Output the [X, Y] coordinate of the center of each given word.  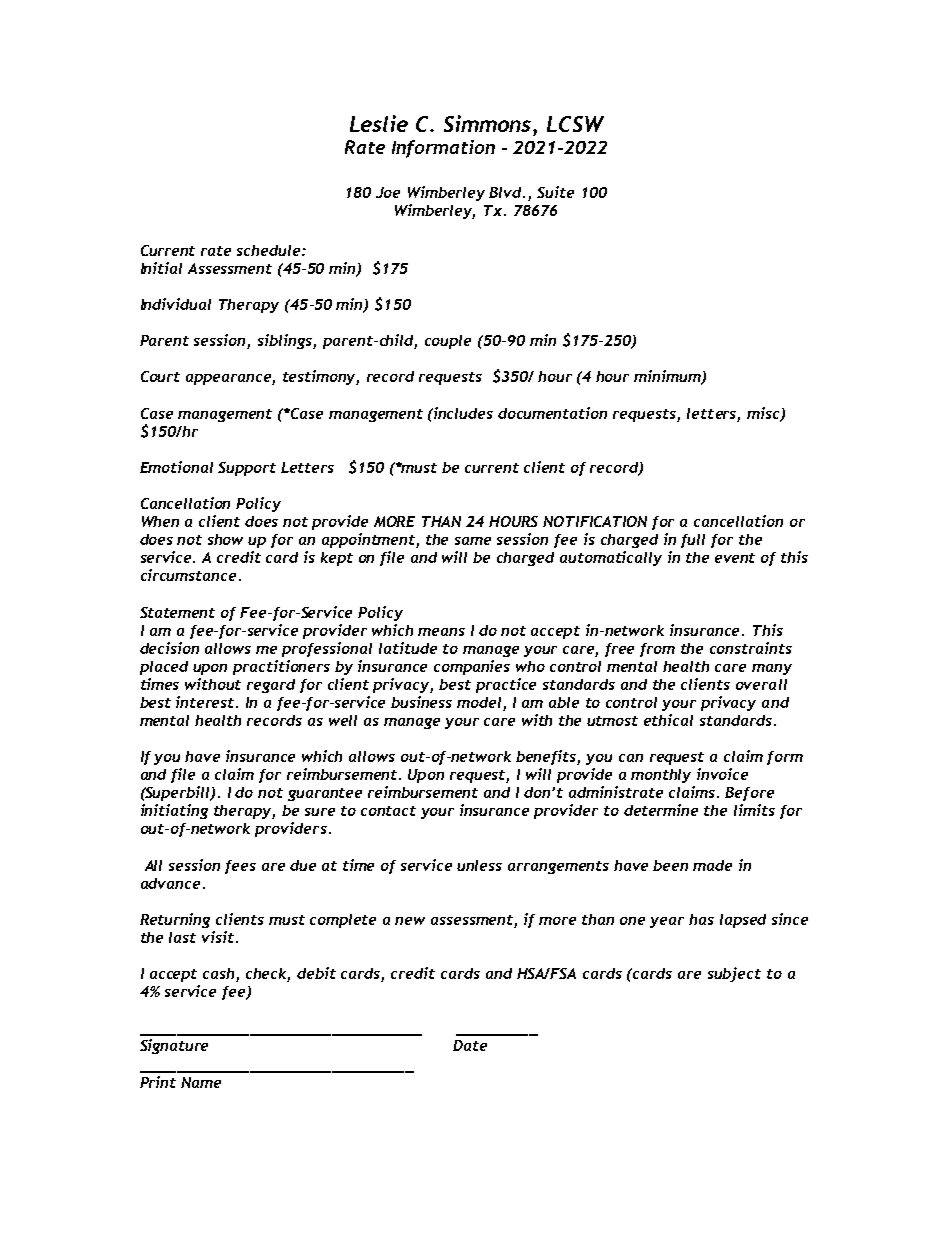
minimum [668, 377]
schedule [270, 250]
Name [201, 1082]
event [735, 558]
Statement [177, 612]
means [441, 632]
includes [462, 413]
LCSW [575, 124]
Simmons [489, 123]
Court [160, 376]
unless [479, 865]
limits [754, 810]
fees [240, 867]
